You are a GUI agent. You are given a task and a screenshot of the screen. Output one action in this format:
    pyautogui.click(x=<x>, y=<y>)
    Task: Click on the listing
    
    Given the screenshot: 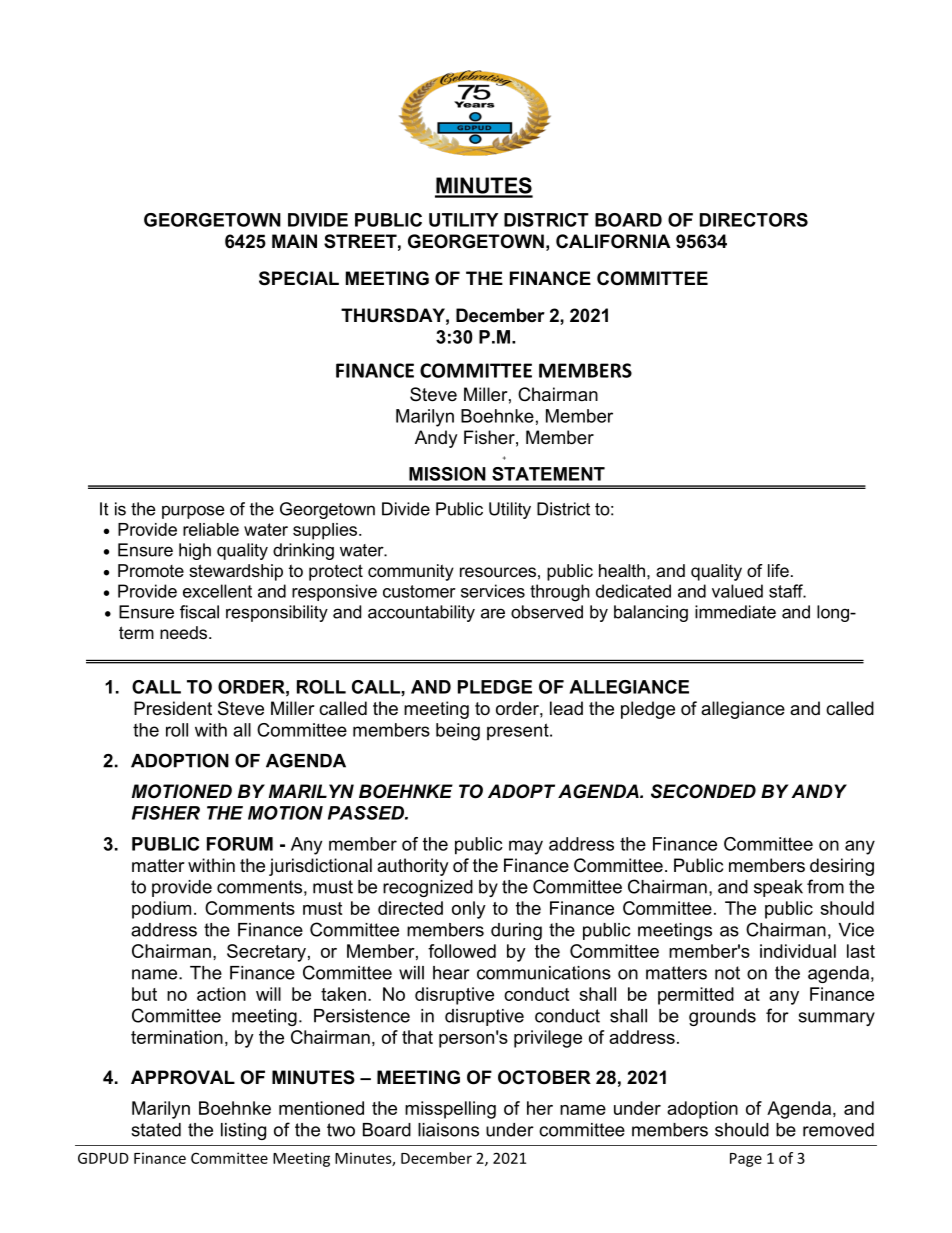 What is the action you would take?
    pyautogui.click(x=243, y=1131)
